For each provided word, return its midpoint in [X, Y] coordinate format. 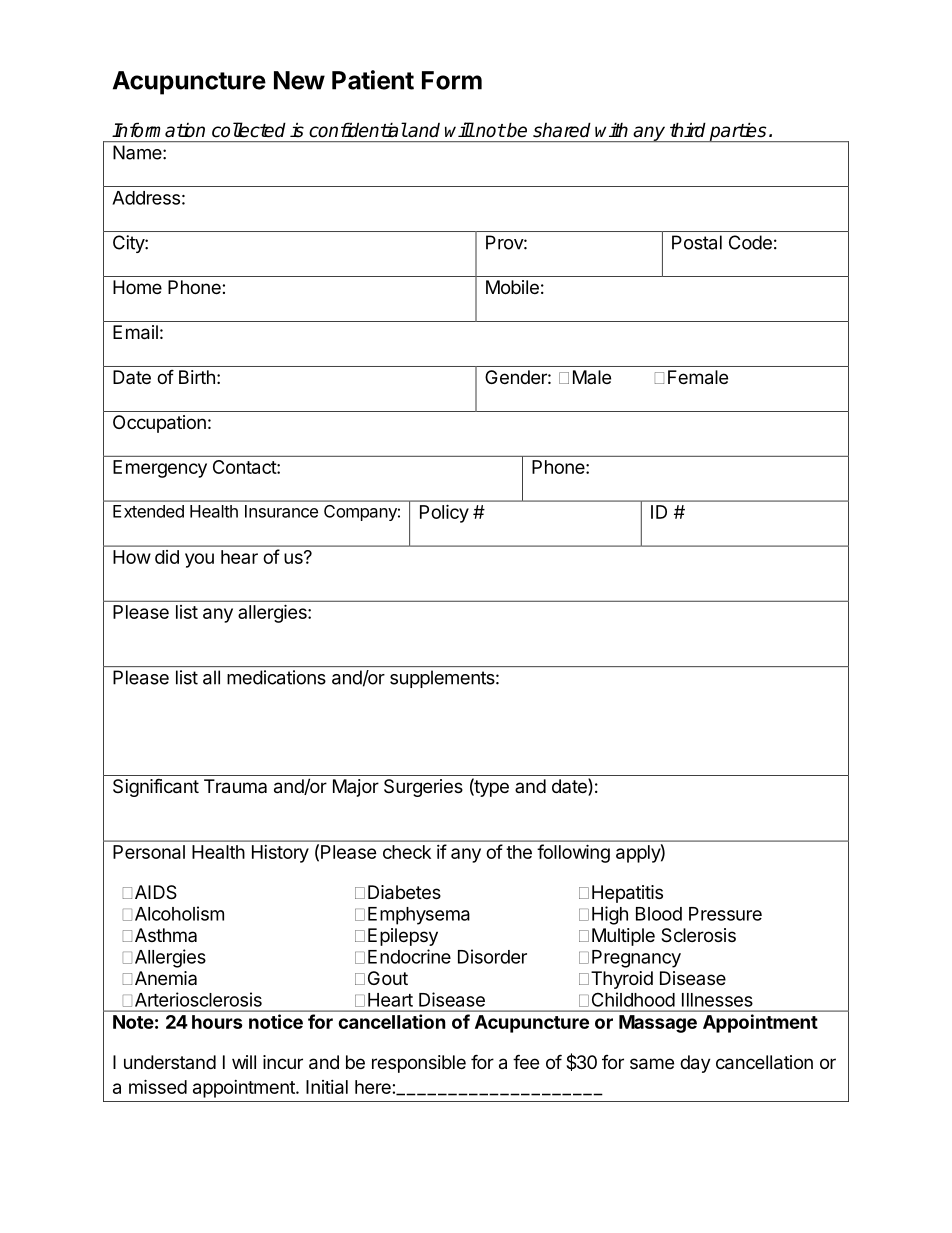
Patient [373, 80]
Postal [697, 242]
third [688, 130]
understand [170, 1062]
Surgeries [423, 788]
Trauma [235, 786]
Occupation [159, 424]
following [573, 853]
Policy [444, 513]
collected [249, 130]
